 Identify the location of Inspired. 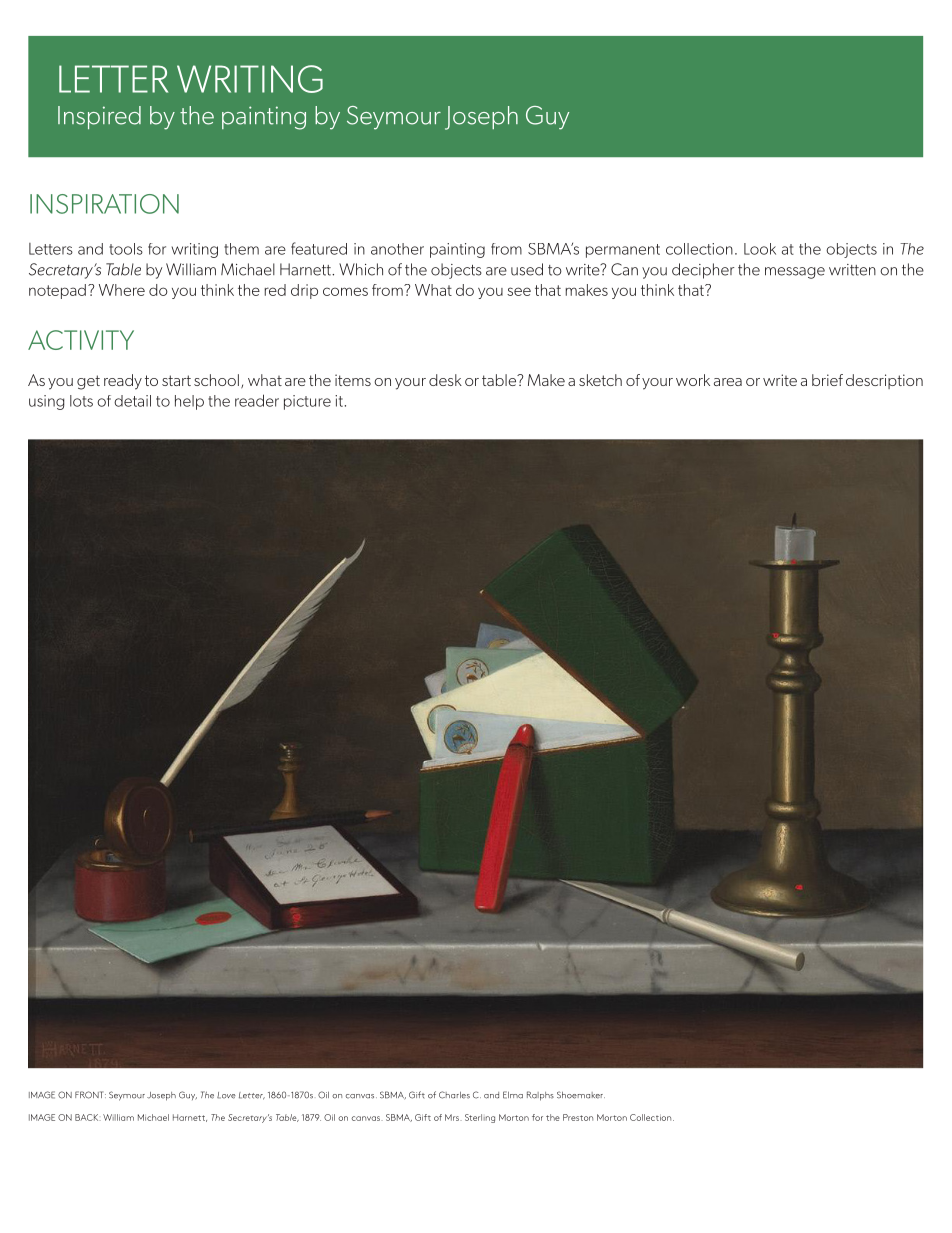
(99, 117).
